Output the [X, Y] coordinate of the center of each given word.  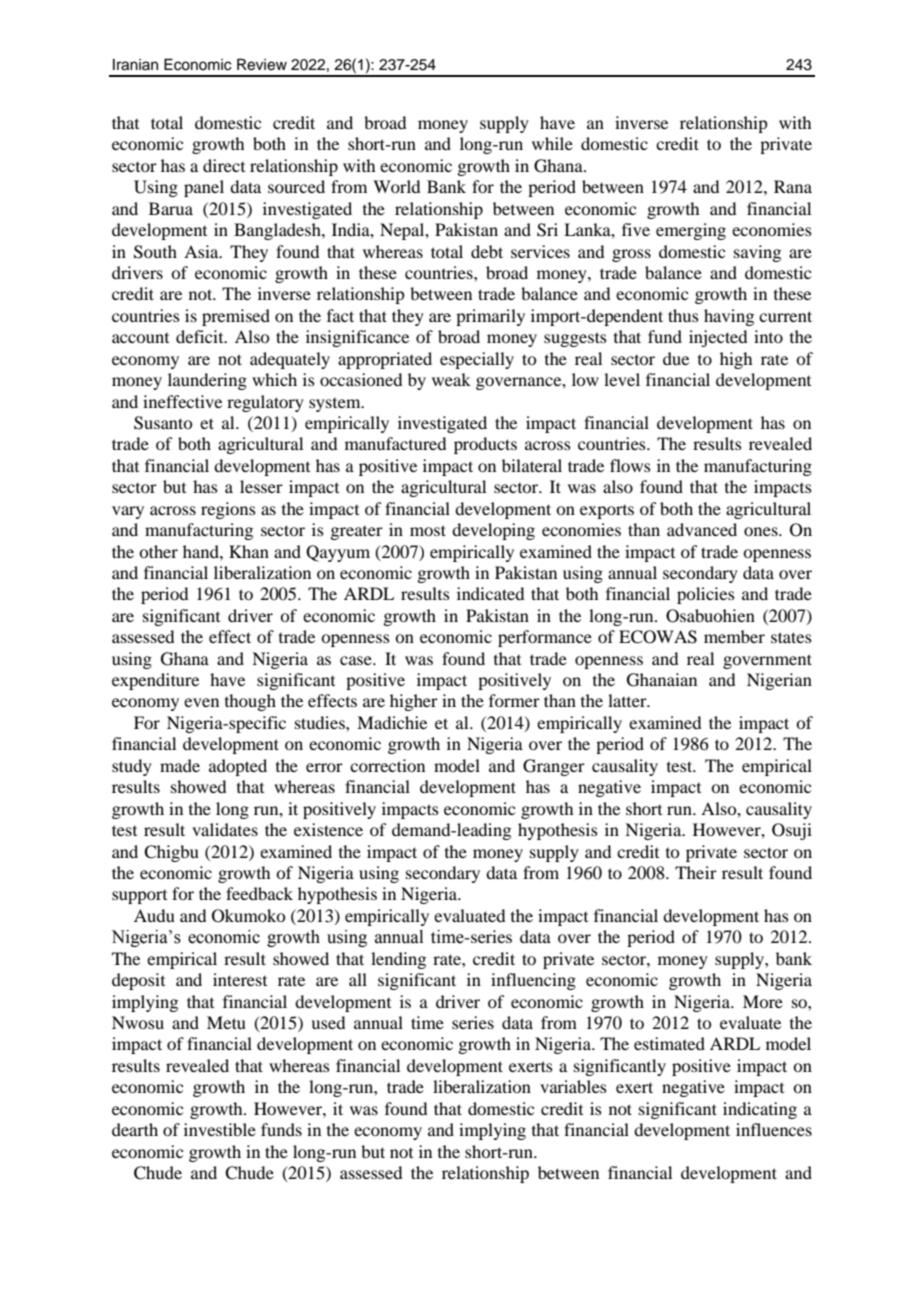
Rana [793, 186]
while [552, 143]
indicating [760, 1110]
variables [573, 1086]
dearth [135, 1129]
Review [262, 64]
